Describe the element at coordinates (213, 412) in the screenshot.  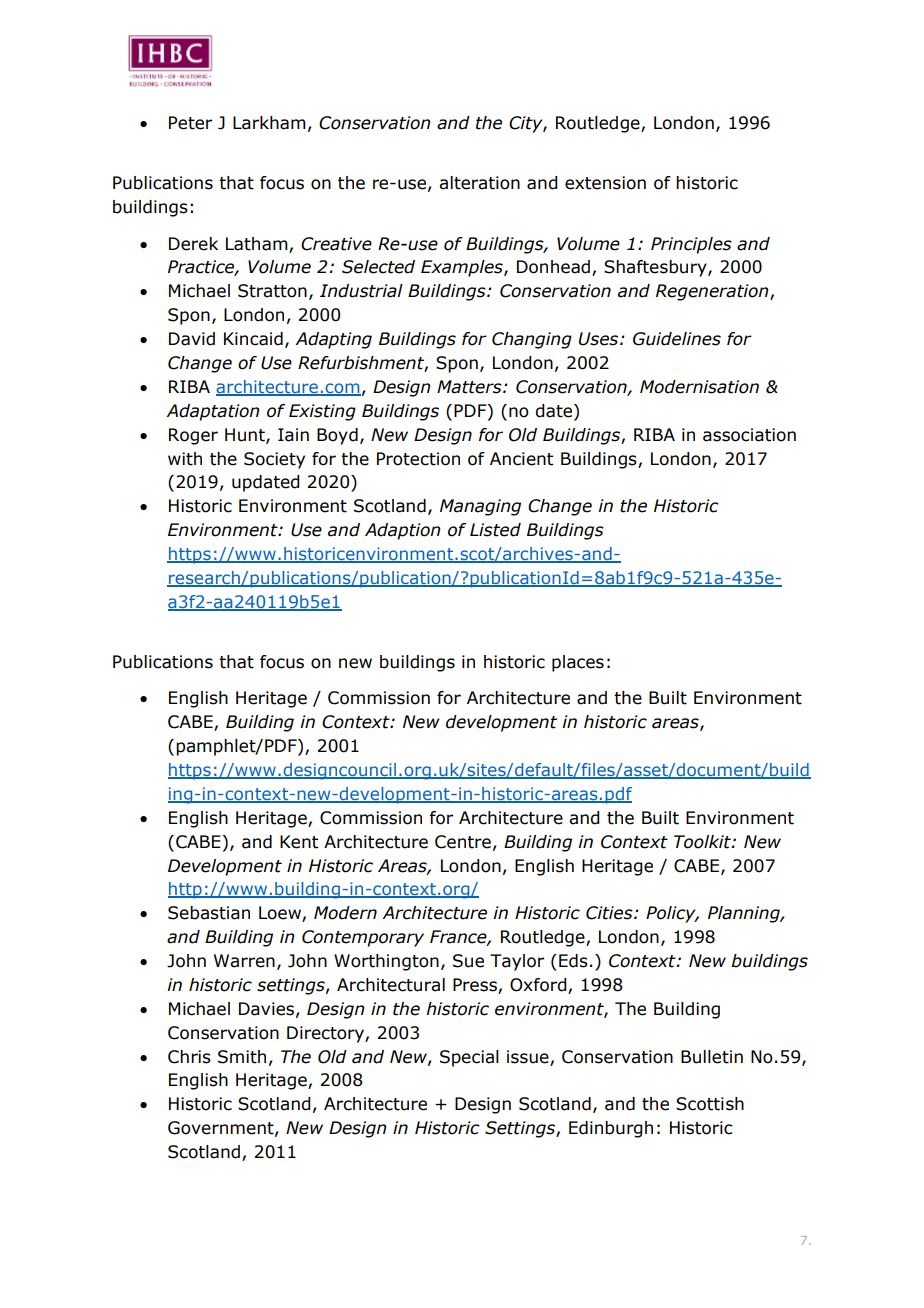
I see `Adaptation` at that location.
